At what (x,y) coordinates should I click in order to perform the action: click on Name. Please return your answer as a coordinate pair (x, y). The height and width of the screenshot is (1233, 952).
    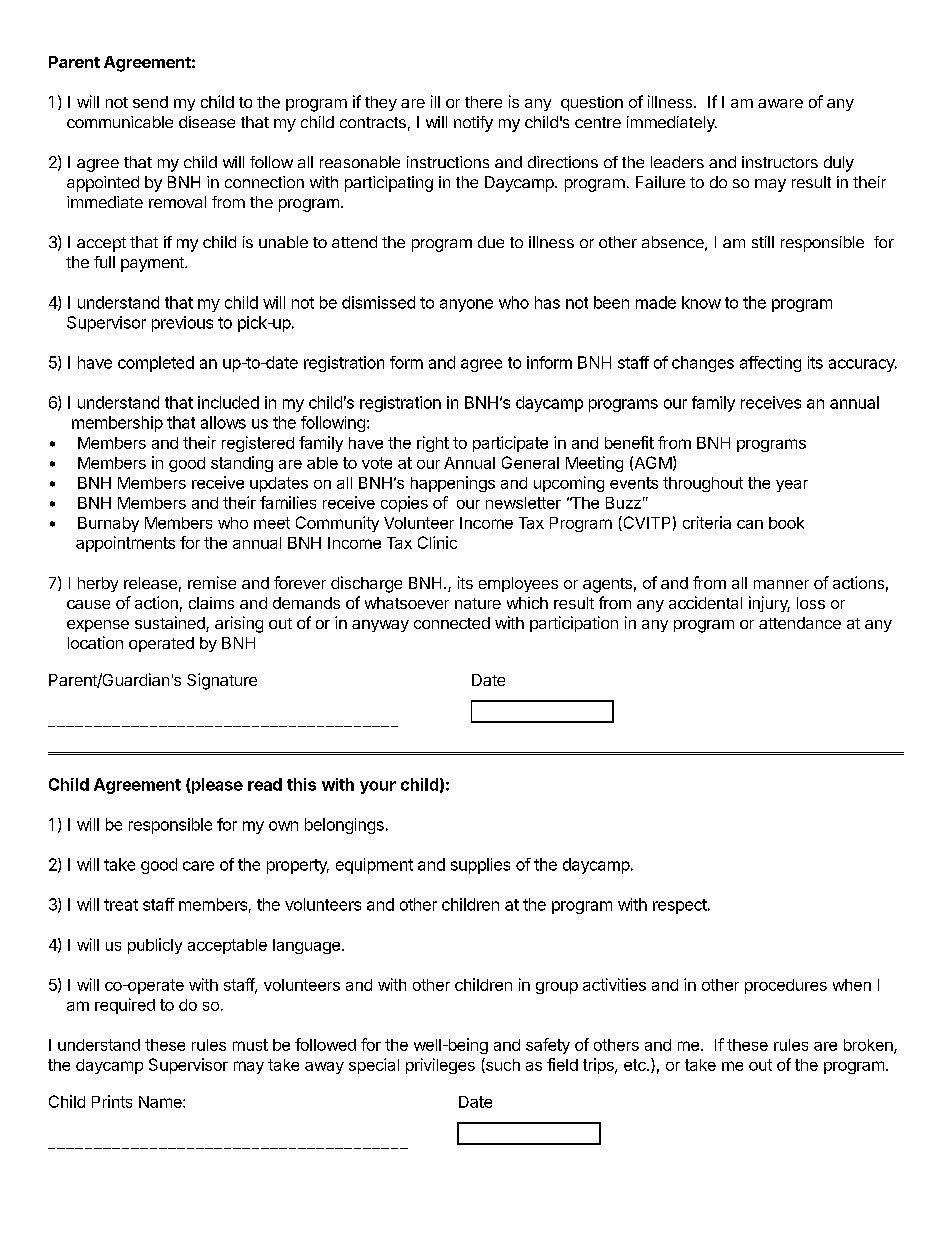
    Looking at the image, I should click on (161, 1102).
